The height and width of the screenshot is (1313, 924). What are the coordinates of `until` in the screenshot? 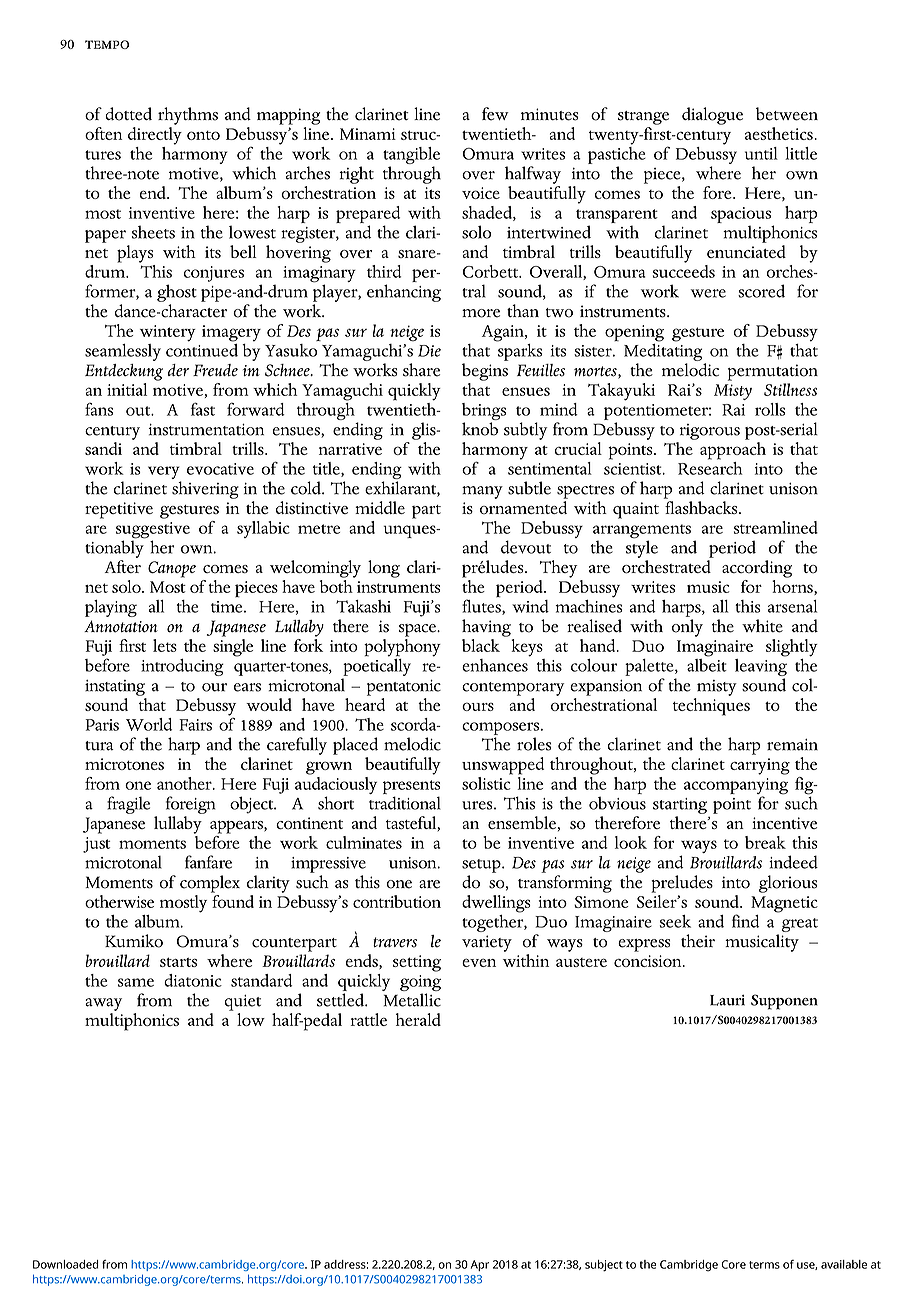 It's located at (761, 153).
